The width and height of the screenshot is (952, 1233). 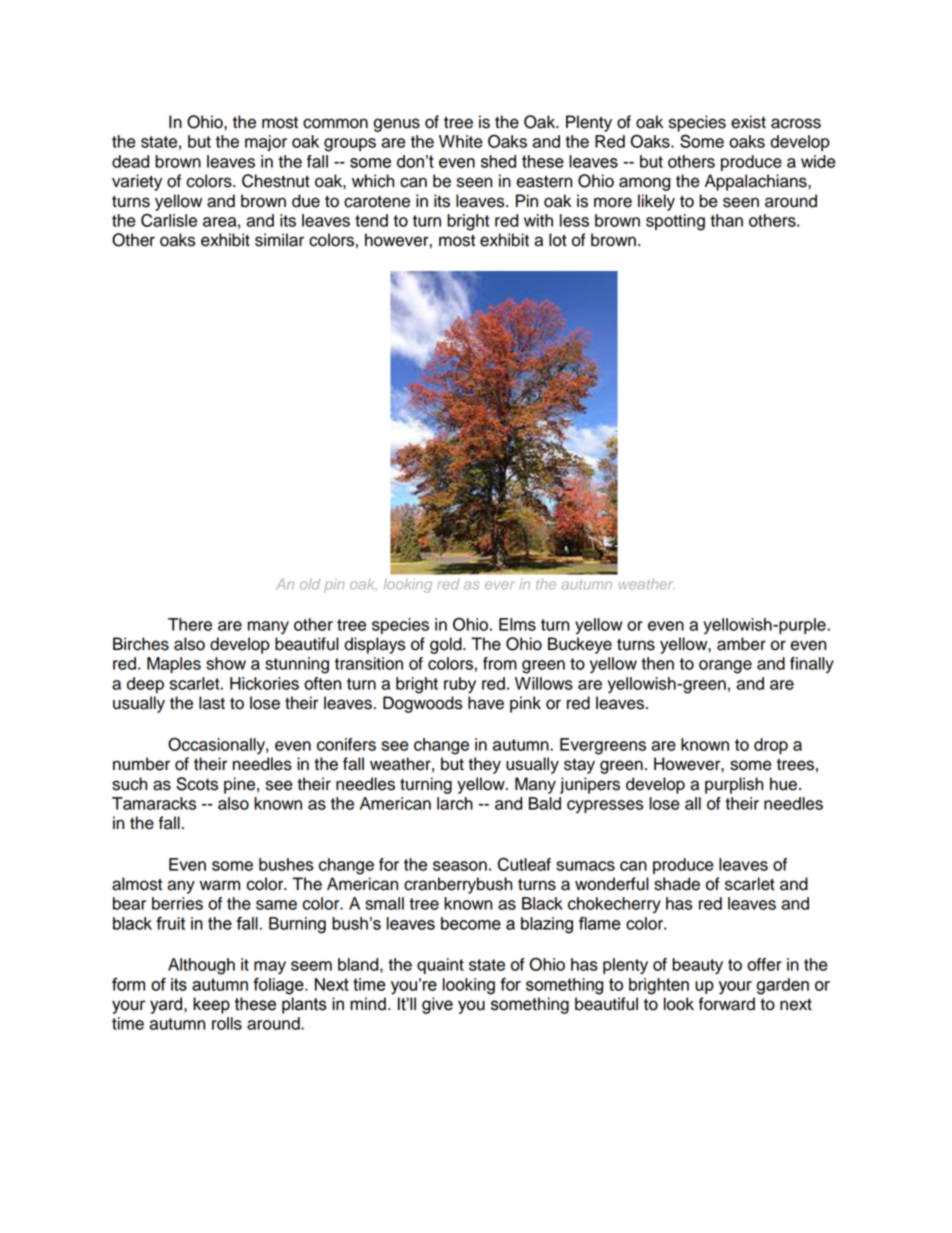 I want to click on purplish, so click(x=734, y=785).
